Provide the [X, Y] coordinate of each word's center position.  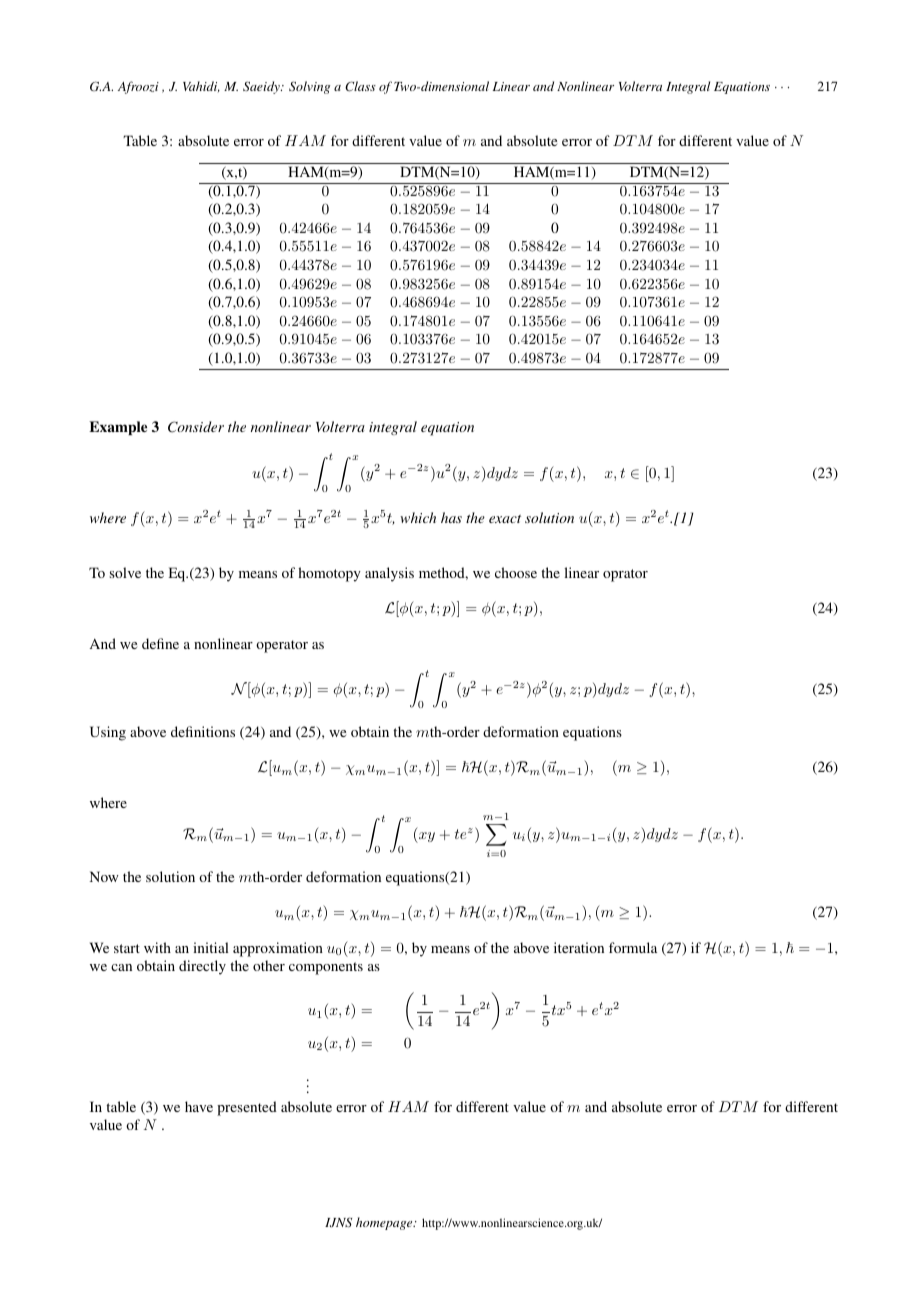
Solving [309, 87]
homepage [385, 1223]
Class [360, 86]
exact [505, 519]
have [199, 1106]
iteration [579, 947]
